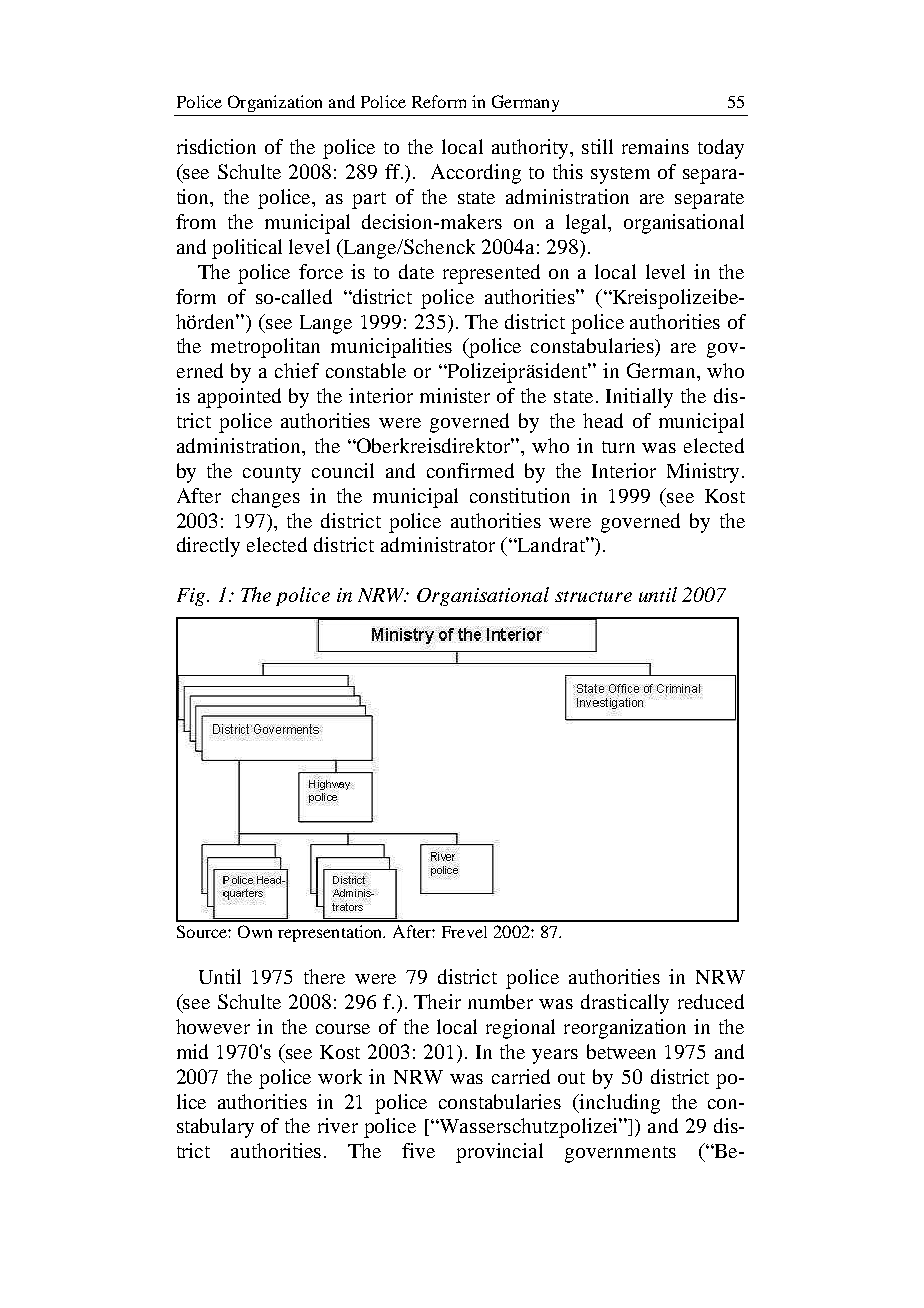 The width and height of the page is (924, 1308). Describe the element at coordinates (618, 1104) in the page. I see `including` at that location.
